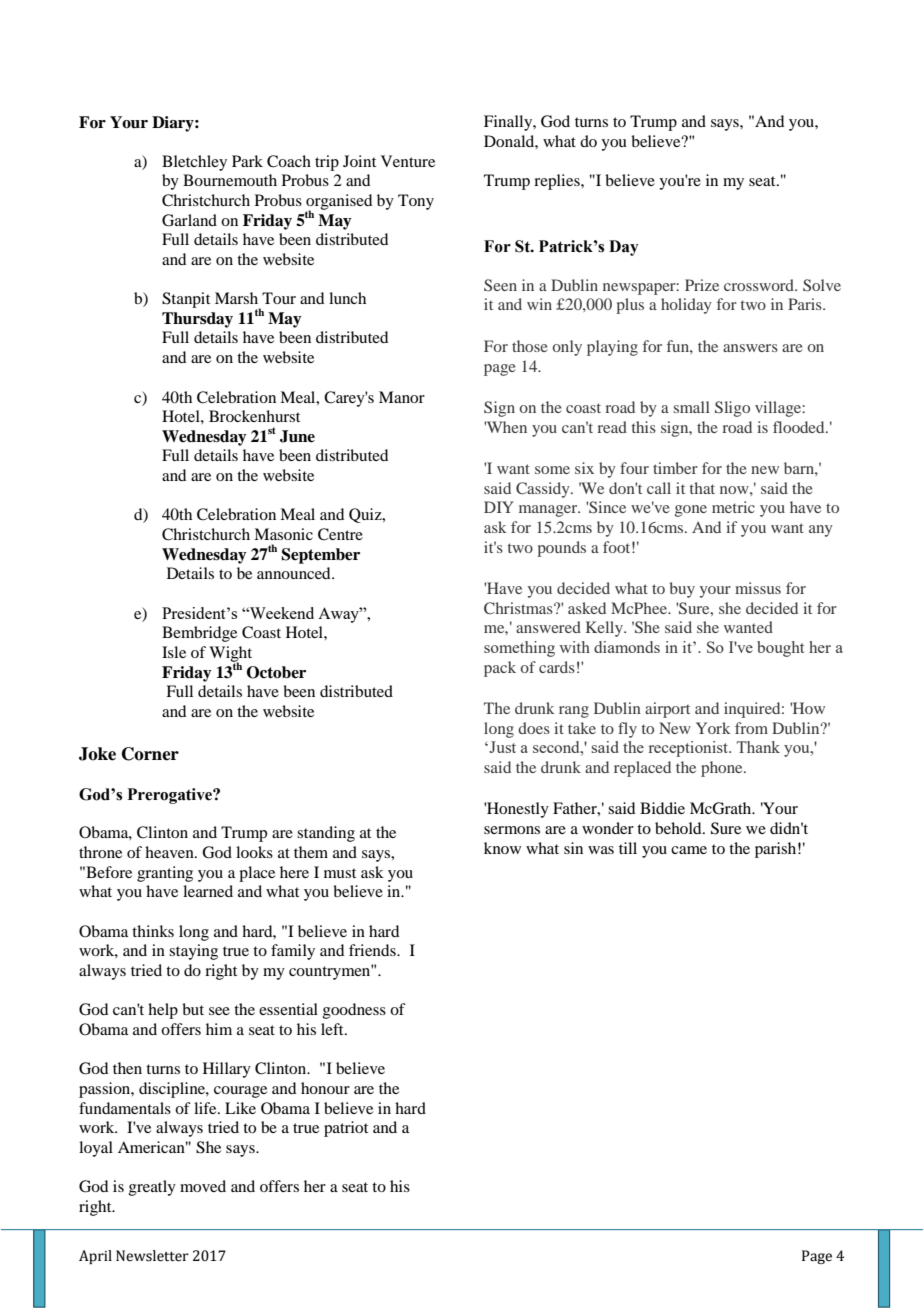 Image resolution: width=924 pixels, height=1308 pixels. Describe the element at coordinates (702, 488) in the document. I see `that` at that location.
